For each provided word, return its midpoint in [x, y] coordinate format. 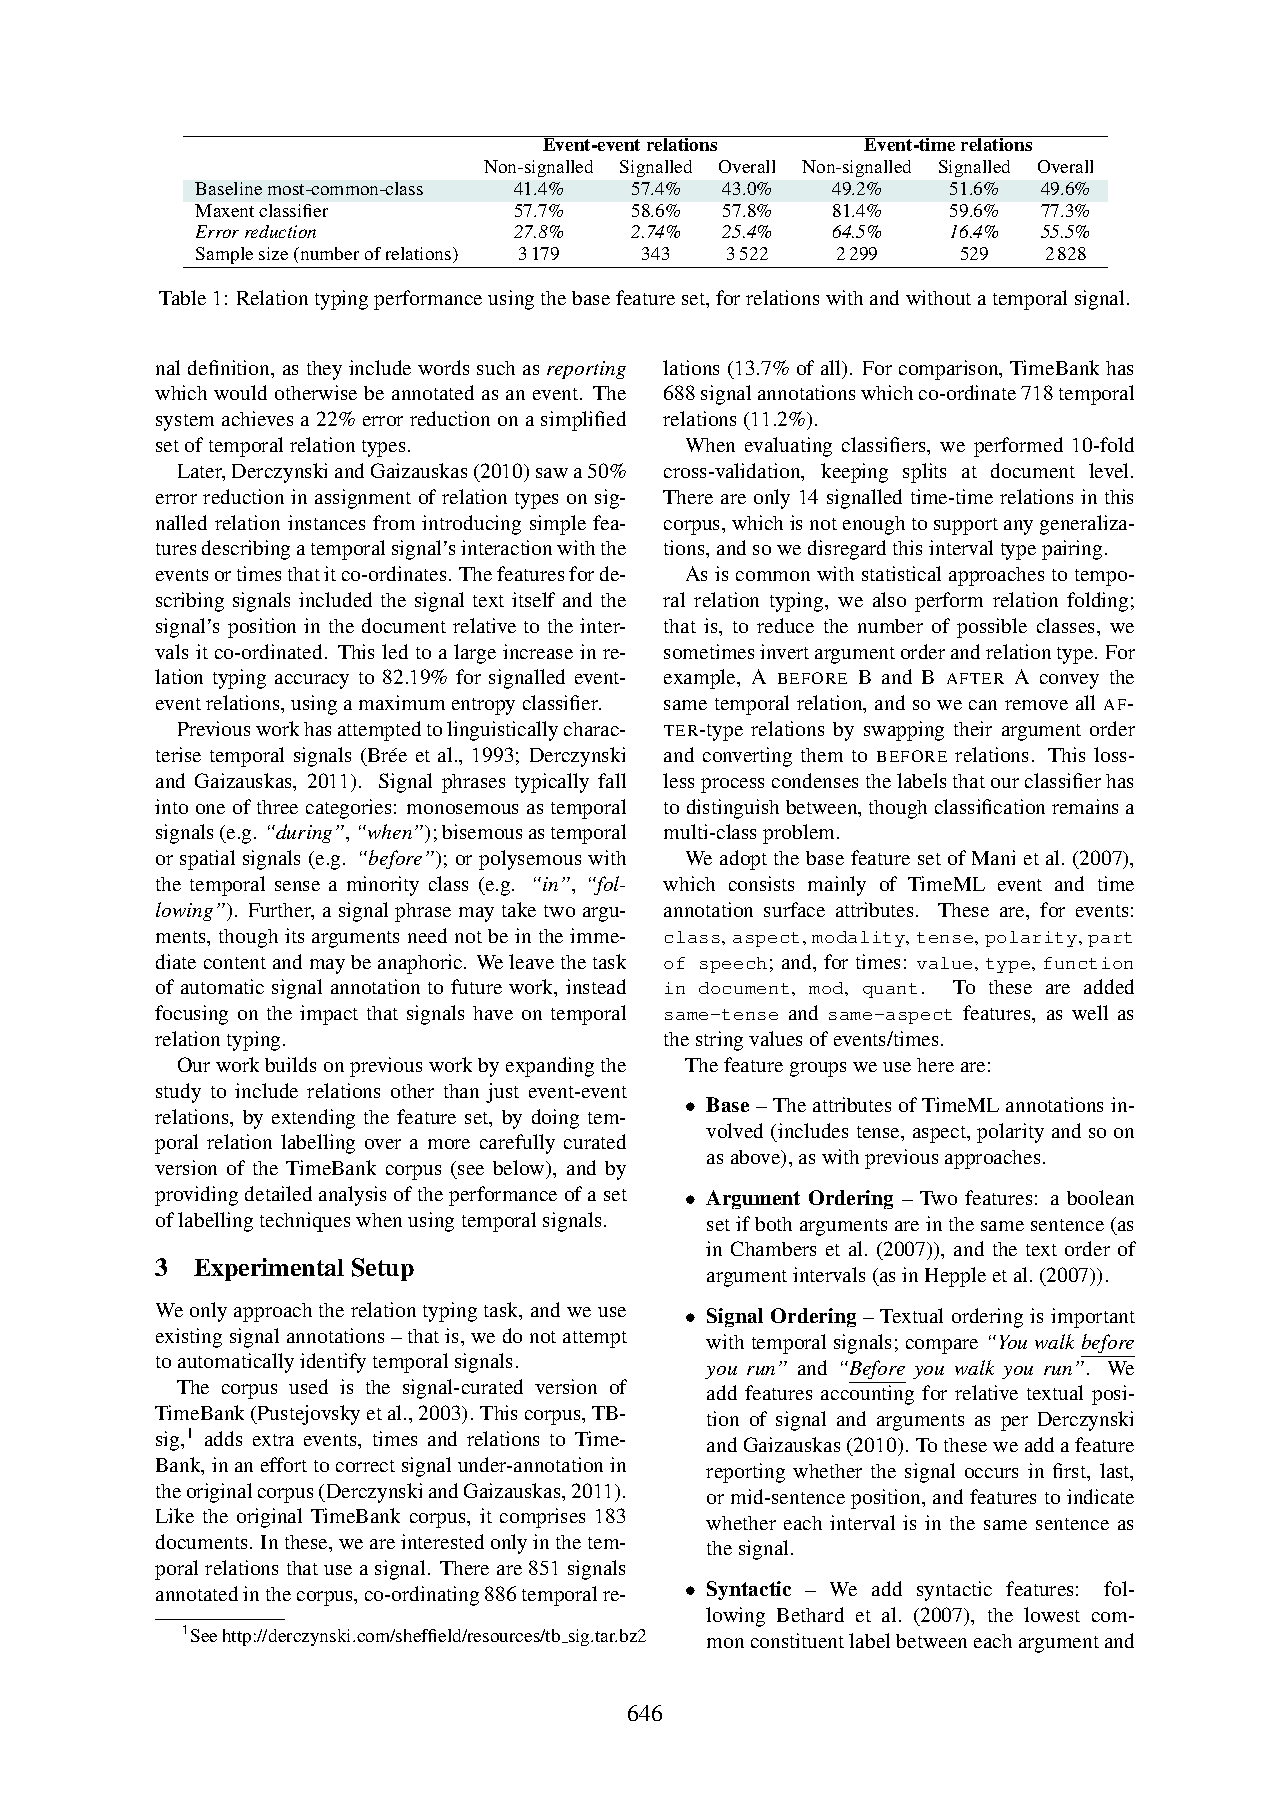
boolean [1100, 1197]
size [273, 253]
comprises [542, 1518]
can [983, 705]
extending [313, 1119]
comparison [950, 370]
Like [175, 1515]
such [496, 368]
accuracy [312, 681]
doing [555, 1119]
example [701, 679]
